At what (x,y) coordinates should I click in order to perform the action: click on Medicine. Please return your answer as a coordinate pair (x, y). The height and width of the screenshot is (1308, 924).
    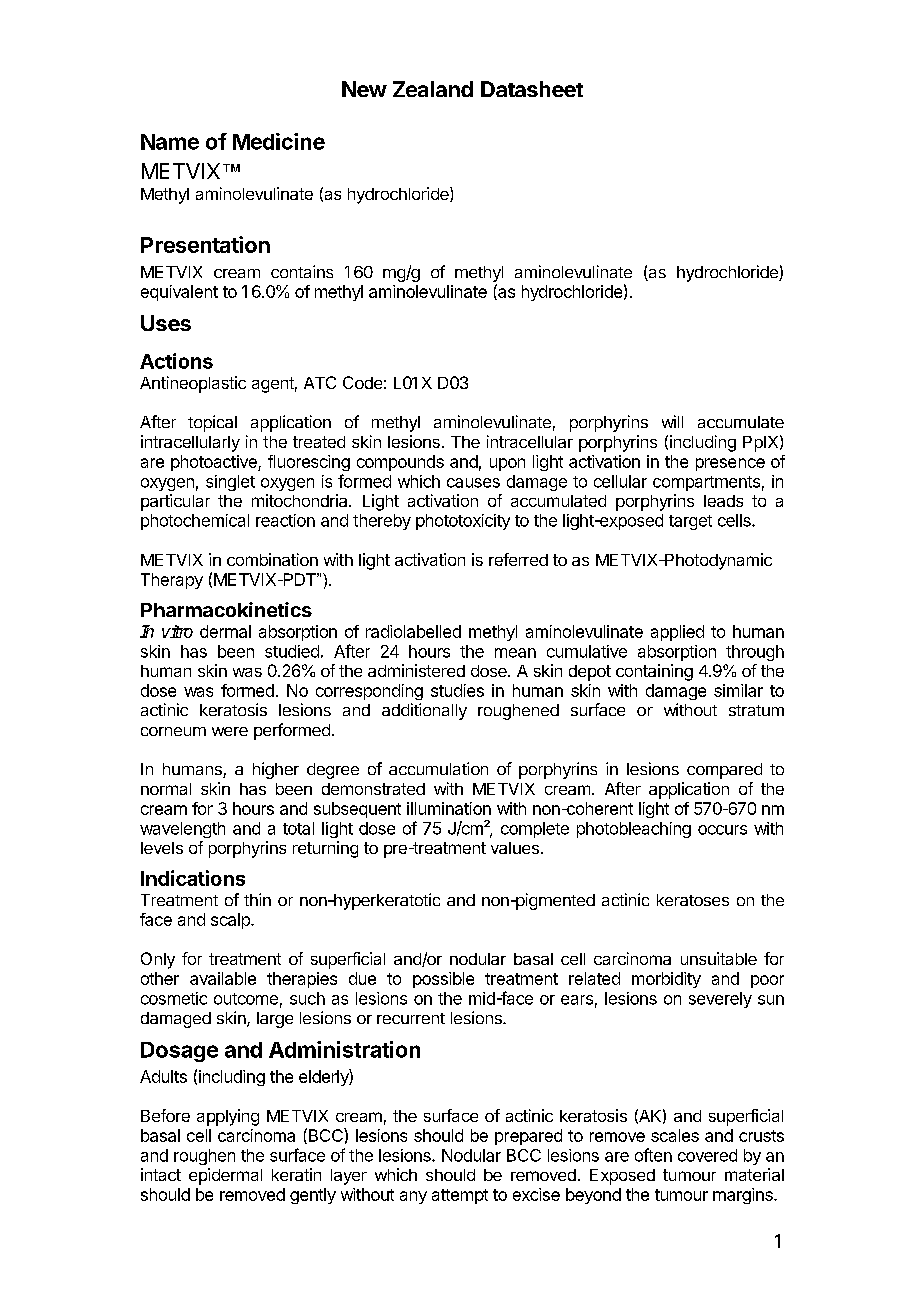
    Looking at the image, I should click on (279, 141).
